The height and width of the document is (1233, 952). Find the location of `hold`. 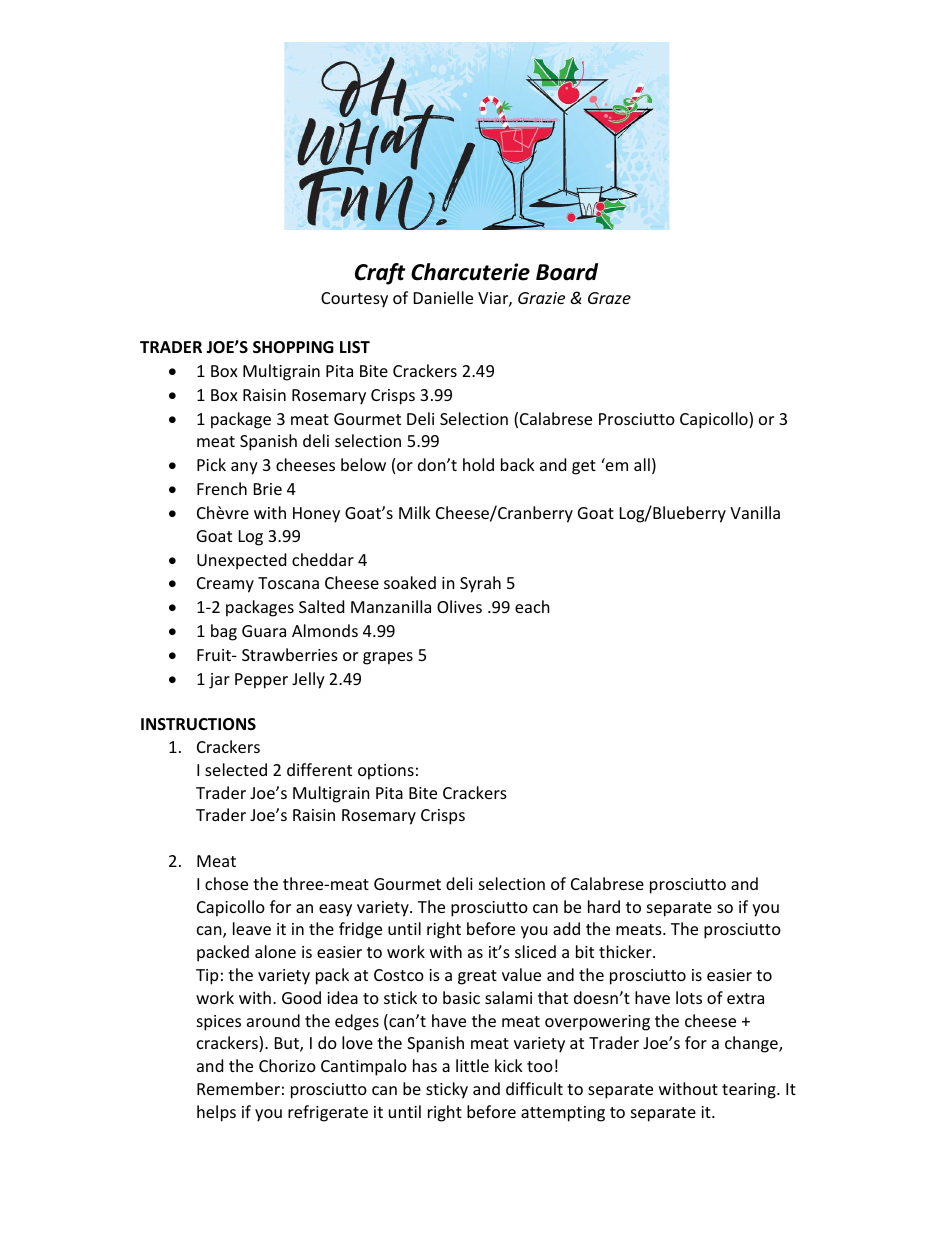

hold is located at coordinates (478, 464).
